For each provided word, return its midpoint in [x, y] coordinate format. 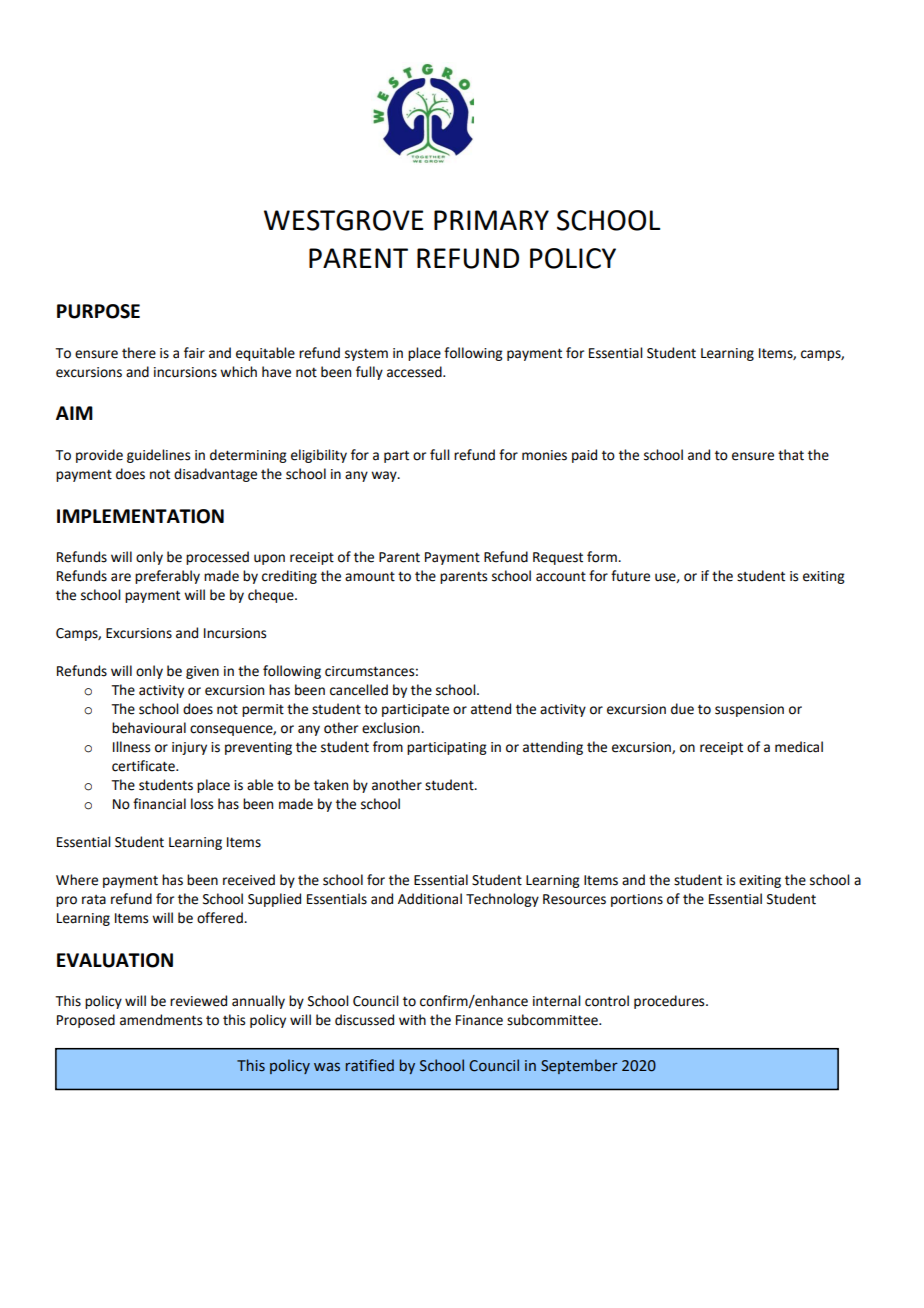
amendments [161, 1020]
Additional [430, 899]
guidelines [158, 456]
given [202, 672]
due [682, 709]
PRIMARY [491, 220]
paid [584, 456]
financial [159, 804]
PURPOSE [98, 311]
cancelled [359, 690]
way [385, 476]
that [791, 455]
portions [637, 900]
